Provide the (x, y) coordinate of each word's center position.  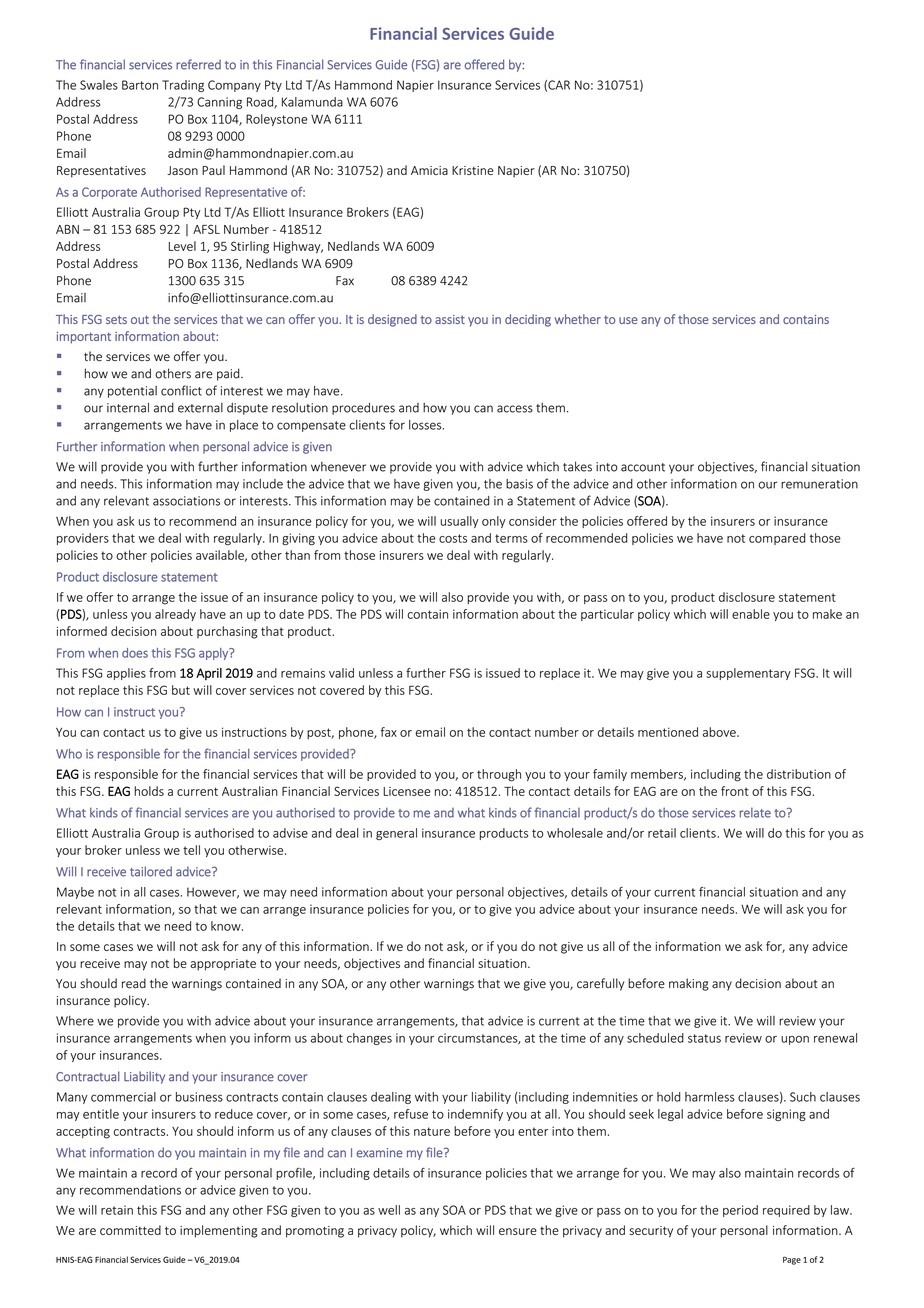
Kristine (473, 170)
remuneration (819, 484)
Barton (140, 85)
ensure (518, 1231)
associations (186, 501)
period (740, 1211)
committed (130, 1230)
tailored (151, 871)
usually (460, 522)
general (396, 834)
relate (755, 813)
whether (578, 319)
